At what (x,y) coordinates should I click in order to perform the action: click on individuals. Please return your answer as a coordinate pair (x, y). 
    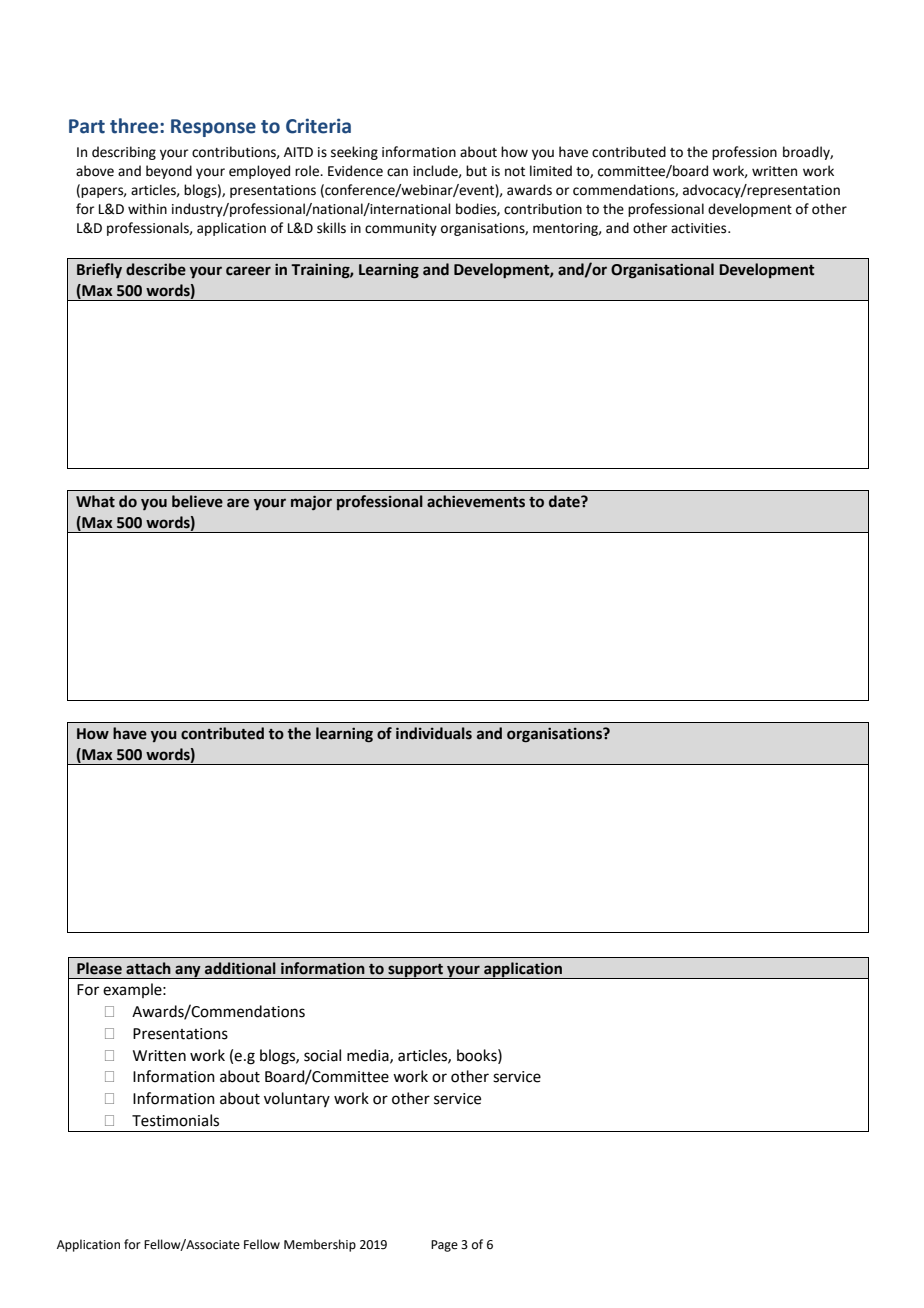
    Looking at the image, I should click on (434, 733).
